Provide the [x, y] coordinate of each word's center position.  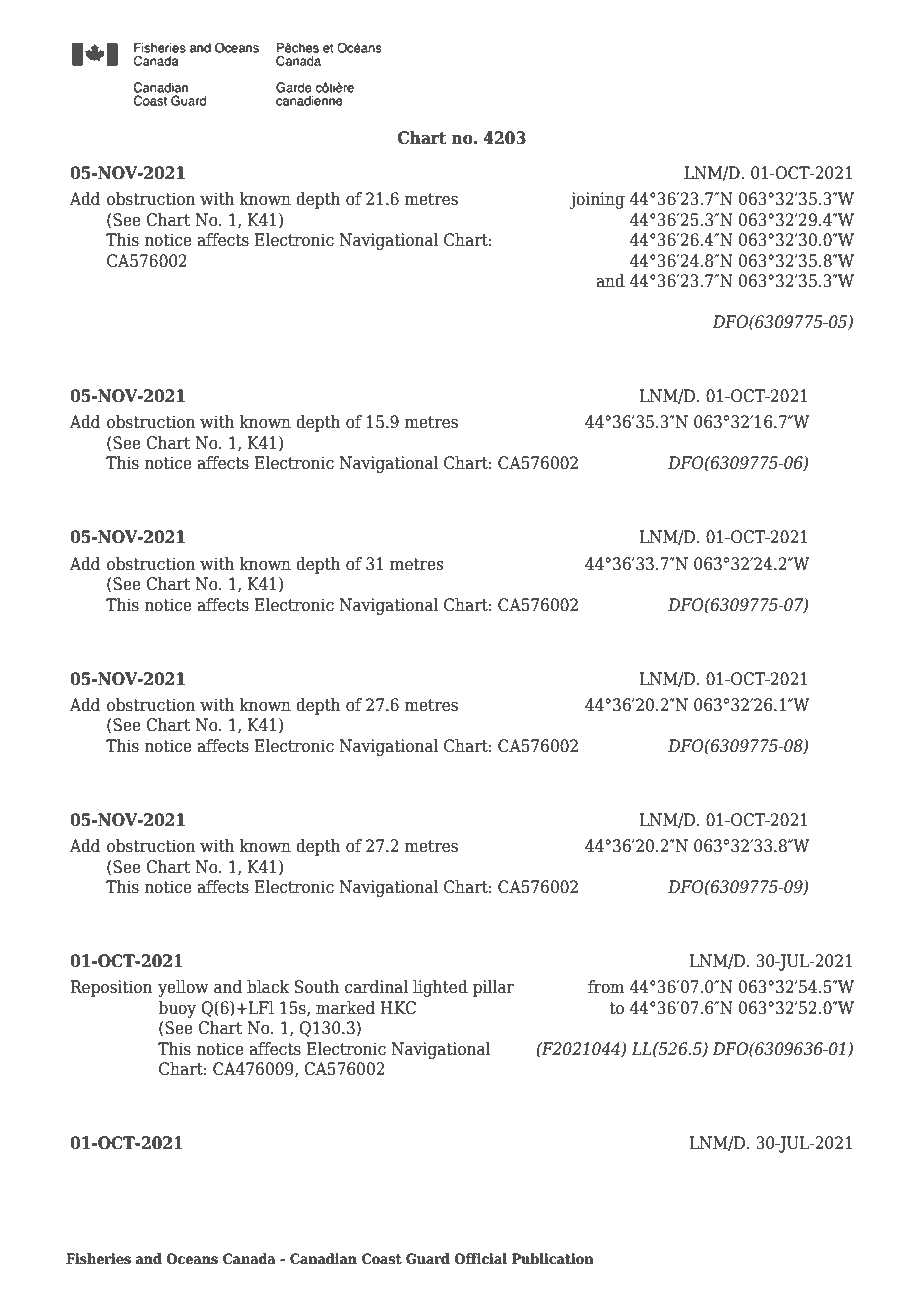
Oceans [192, 1259]
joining [597, 200]
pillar [493, 988]
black [268, 987]
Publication [553, 1259]
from [606, 987]
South [317, 987]
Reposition [111, 988]
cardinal [376, 987]
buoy [177, 1009]
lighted [440, 988]
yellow [183, 988]
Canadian [323, 1259]
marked [345, 1008]
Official [480, 1259]
